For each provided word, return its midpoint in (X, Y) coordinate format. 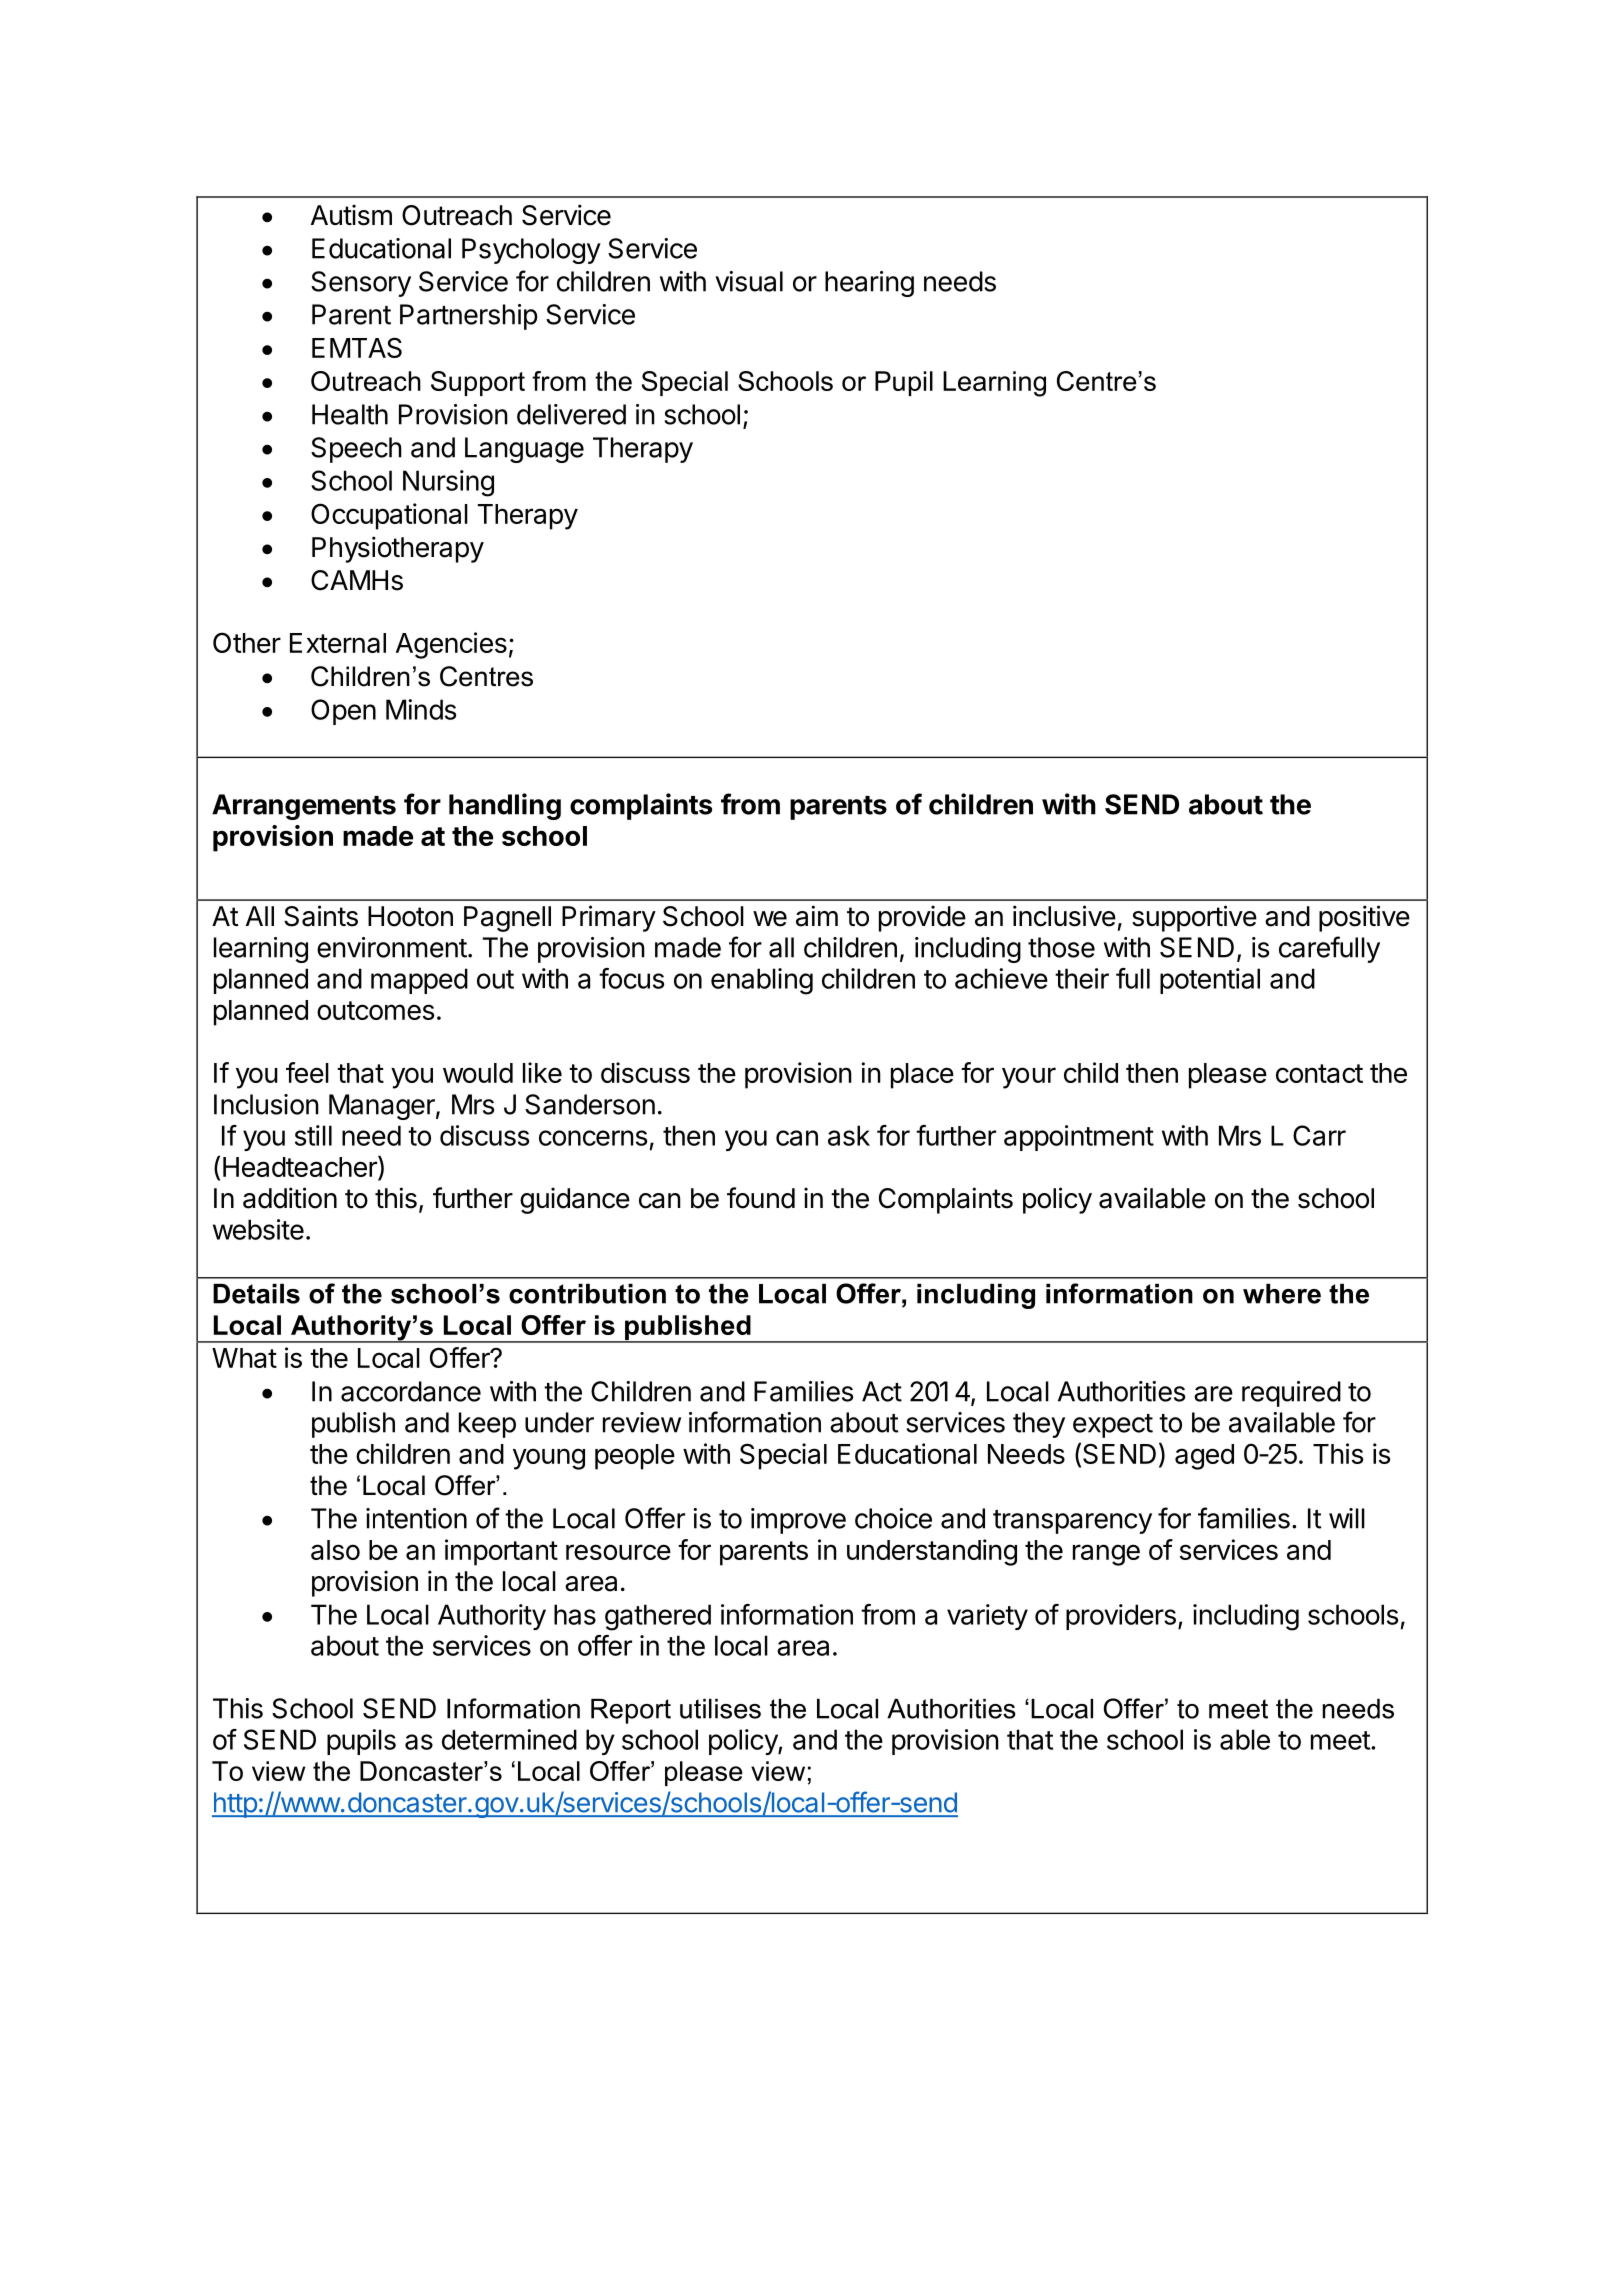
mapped (419, 981)
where (1282, 1294)
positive (1364, 918)
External (338, 643)
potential (1210, 981)
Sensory (361, 284)
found (761, 1198)
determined (509, 1739)
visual (749, 281)
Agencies (451, 645)
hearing (869, 284)
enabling (762, 981)
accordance (411, 1391)
